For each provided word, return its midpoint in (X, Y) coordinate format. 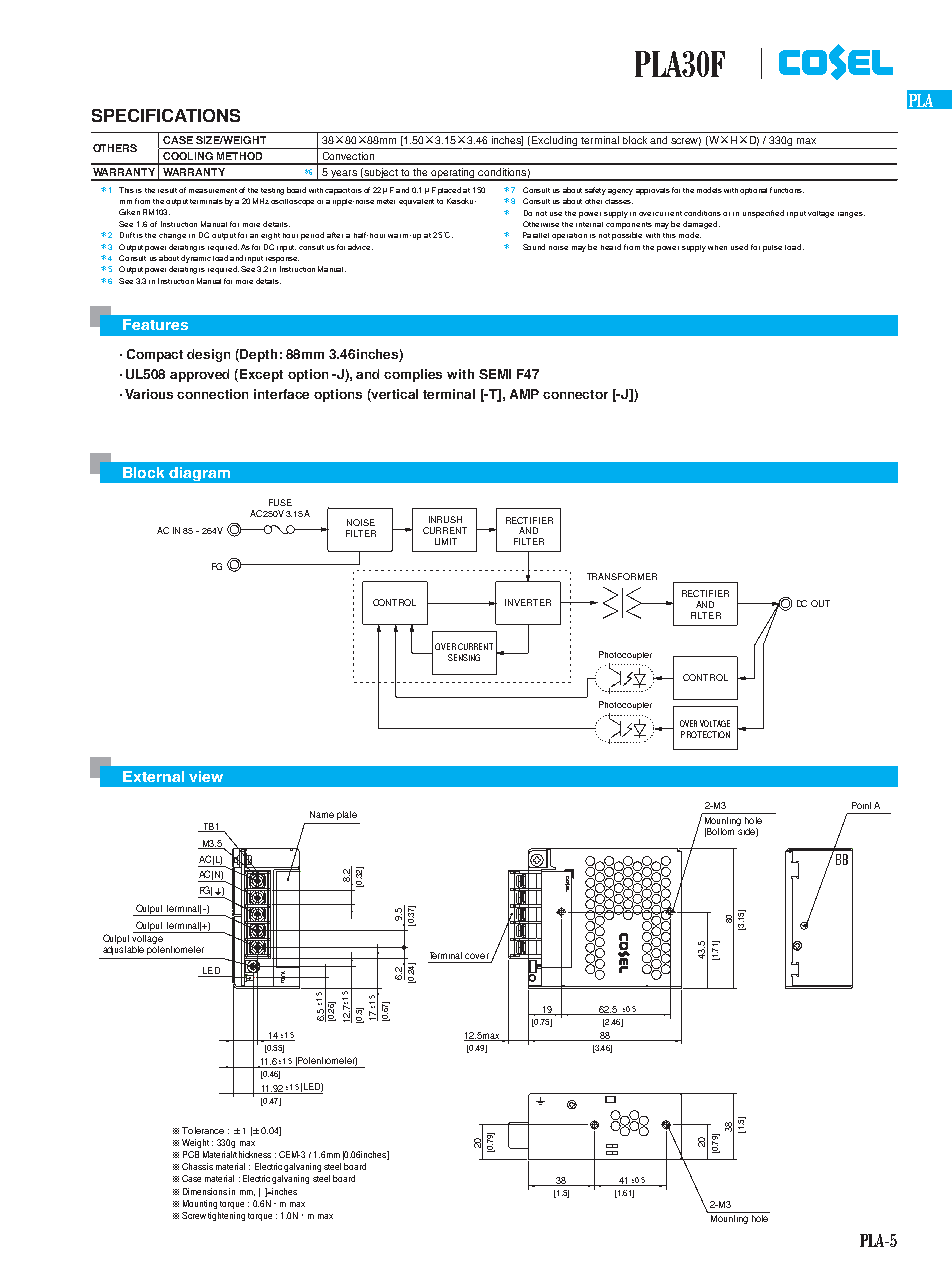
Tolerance (203, 1130)
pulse (772, 248)
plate (347, 815)
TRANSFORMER (622, 576)
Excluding (555, 142)
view (206, 776)
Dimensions (205, 1191)
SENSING (464, 657)
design (208, 355)
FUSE (280, 502)
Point (861, 805)
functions (787, 190)
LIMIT (446, 541)
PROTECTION (705, 734)
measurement (213, 190)
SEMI (495, 374)
